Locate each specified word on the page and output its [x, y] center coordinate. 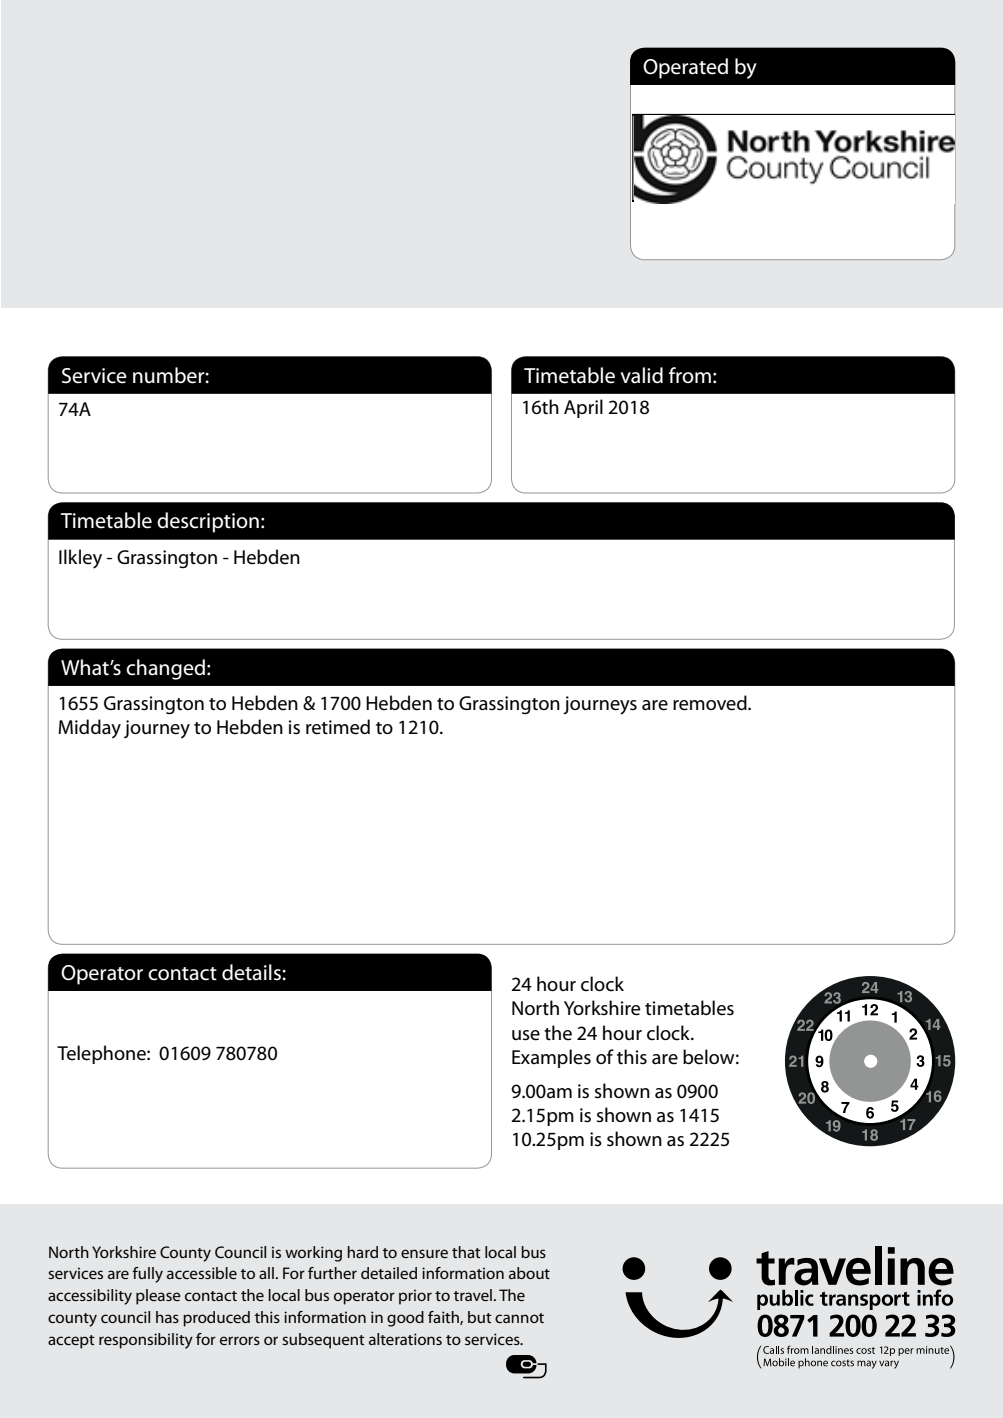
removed [711, 703]
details [252, 972]
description [208, 522]
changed [165, 669]
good [405, 1319]
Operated [685, 68]
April [583, 408]
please [158, 1297]
